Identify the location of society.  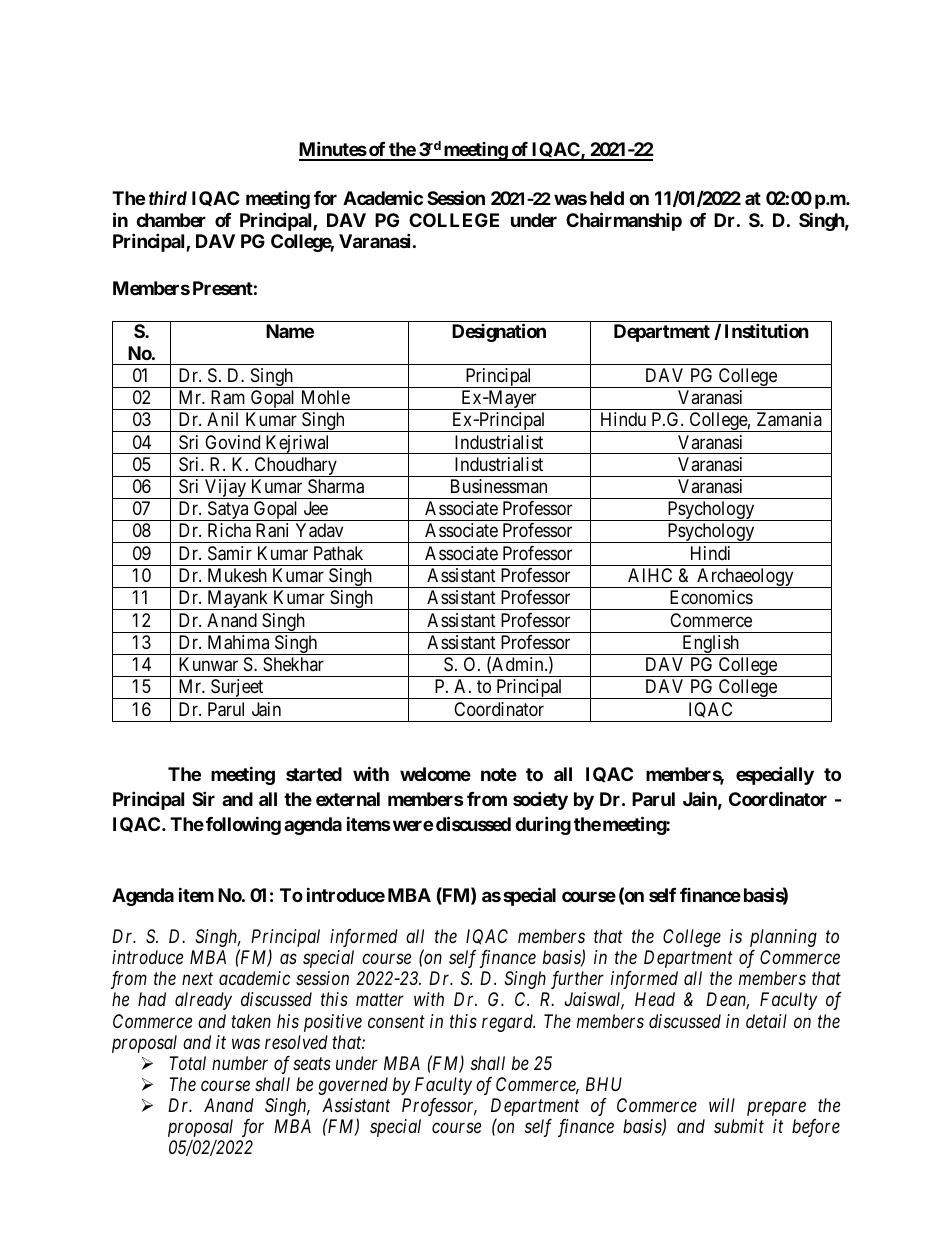
(540, 800).
